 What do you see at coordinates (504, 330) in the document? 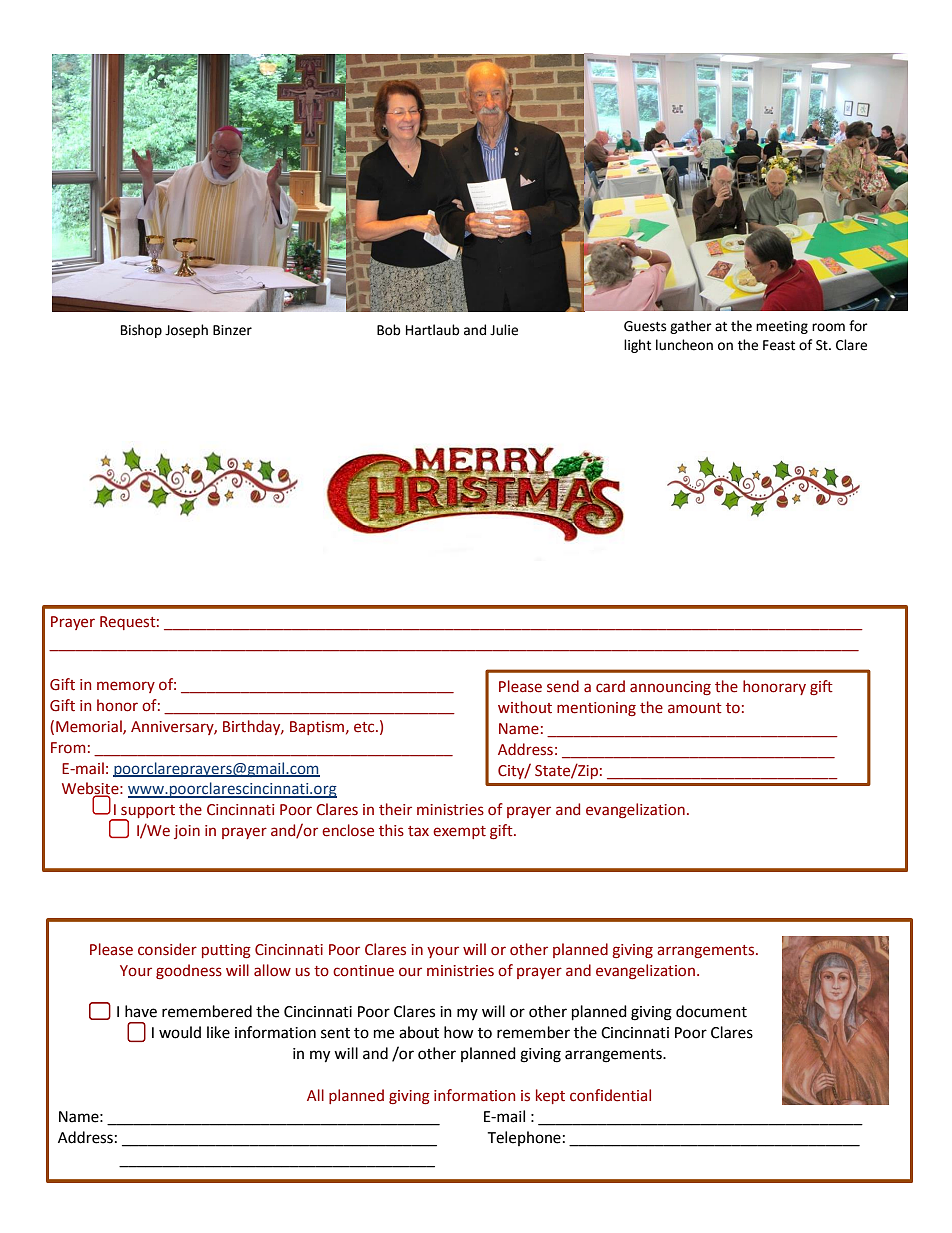
I see `Julie` at bounding box center [504, 330].
